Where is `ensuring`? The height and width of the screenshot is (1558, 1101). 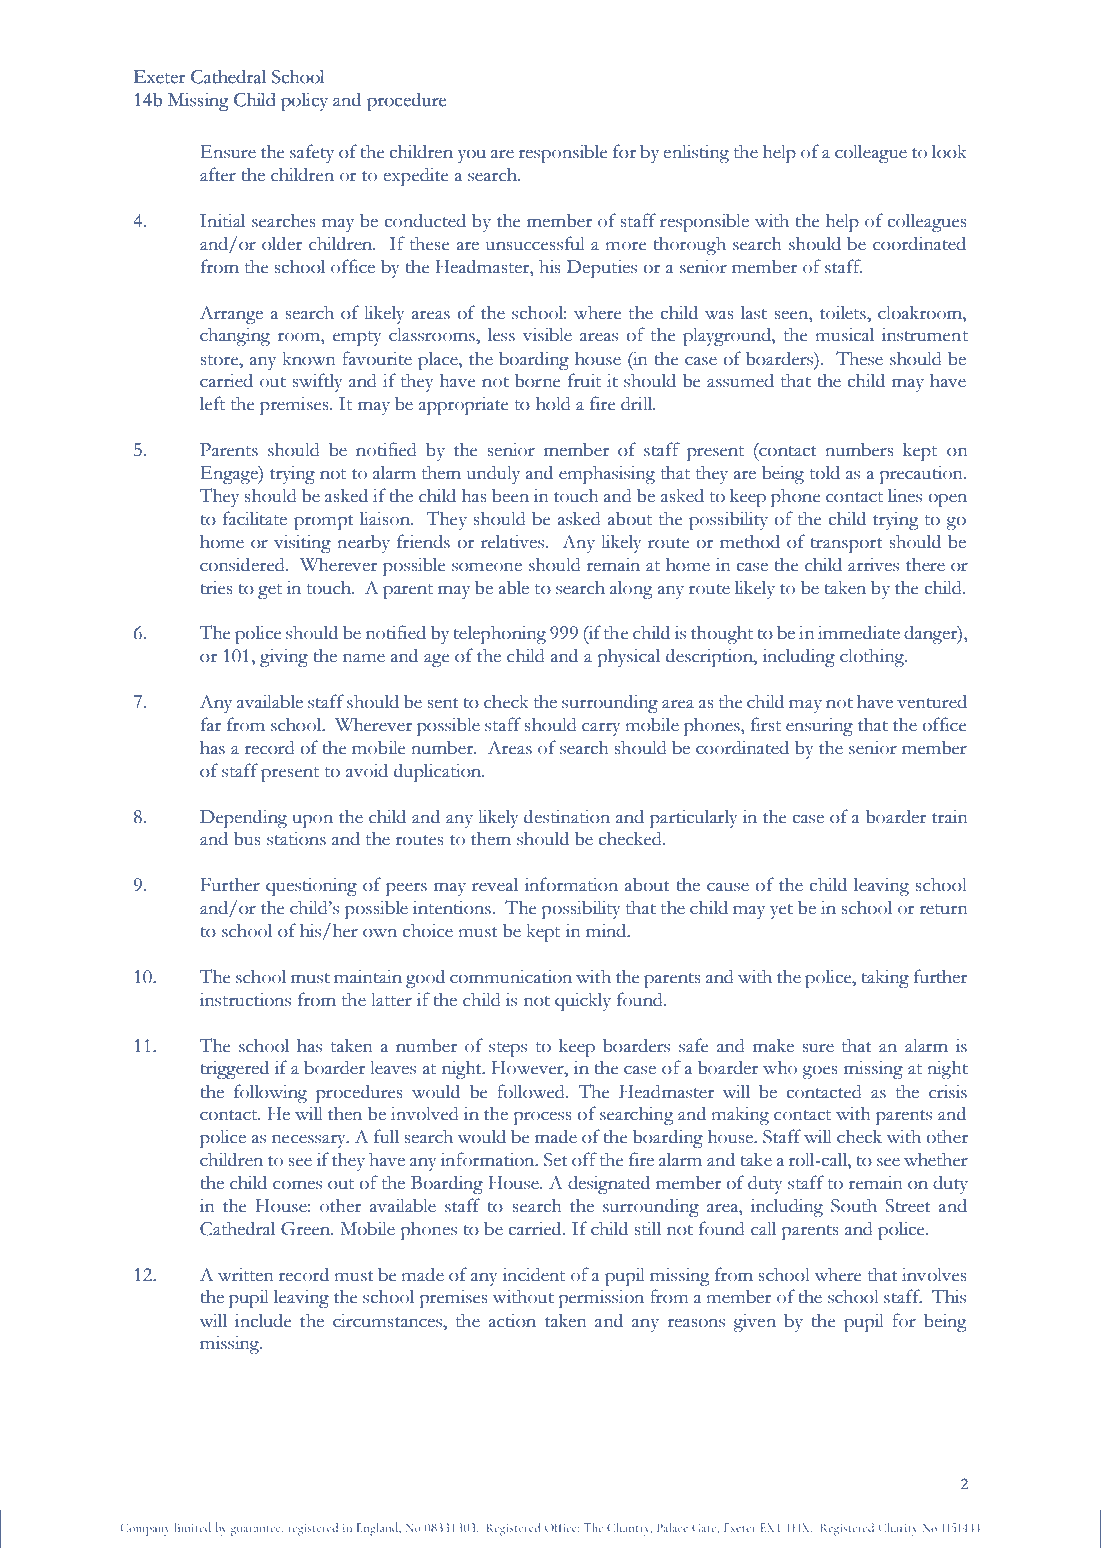 ensuring is located at coordinates (819, 727).
